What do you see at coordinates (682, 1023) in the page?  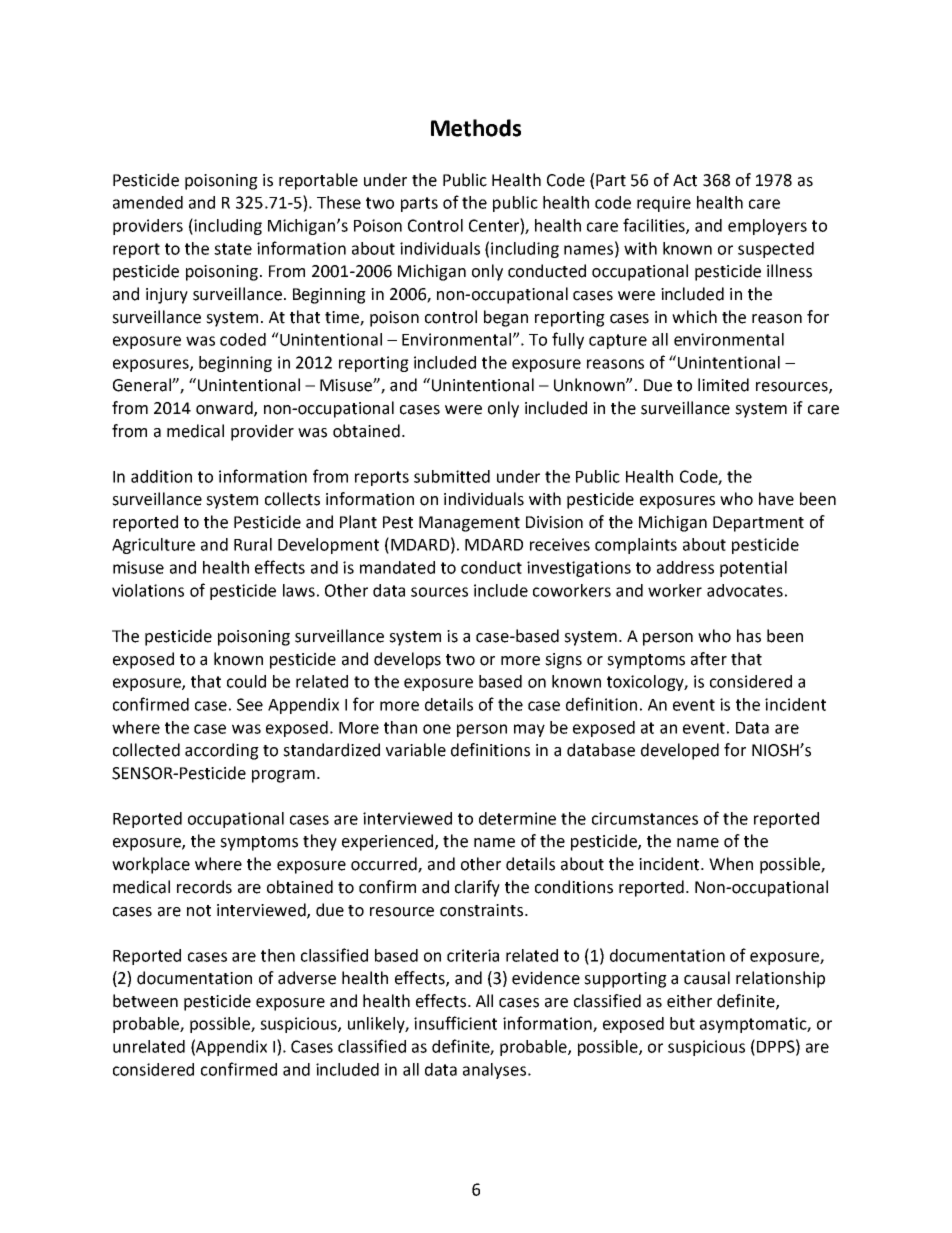 I see `but` at bounding box center [682, 1023].
